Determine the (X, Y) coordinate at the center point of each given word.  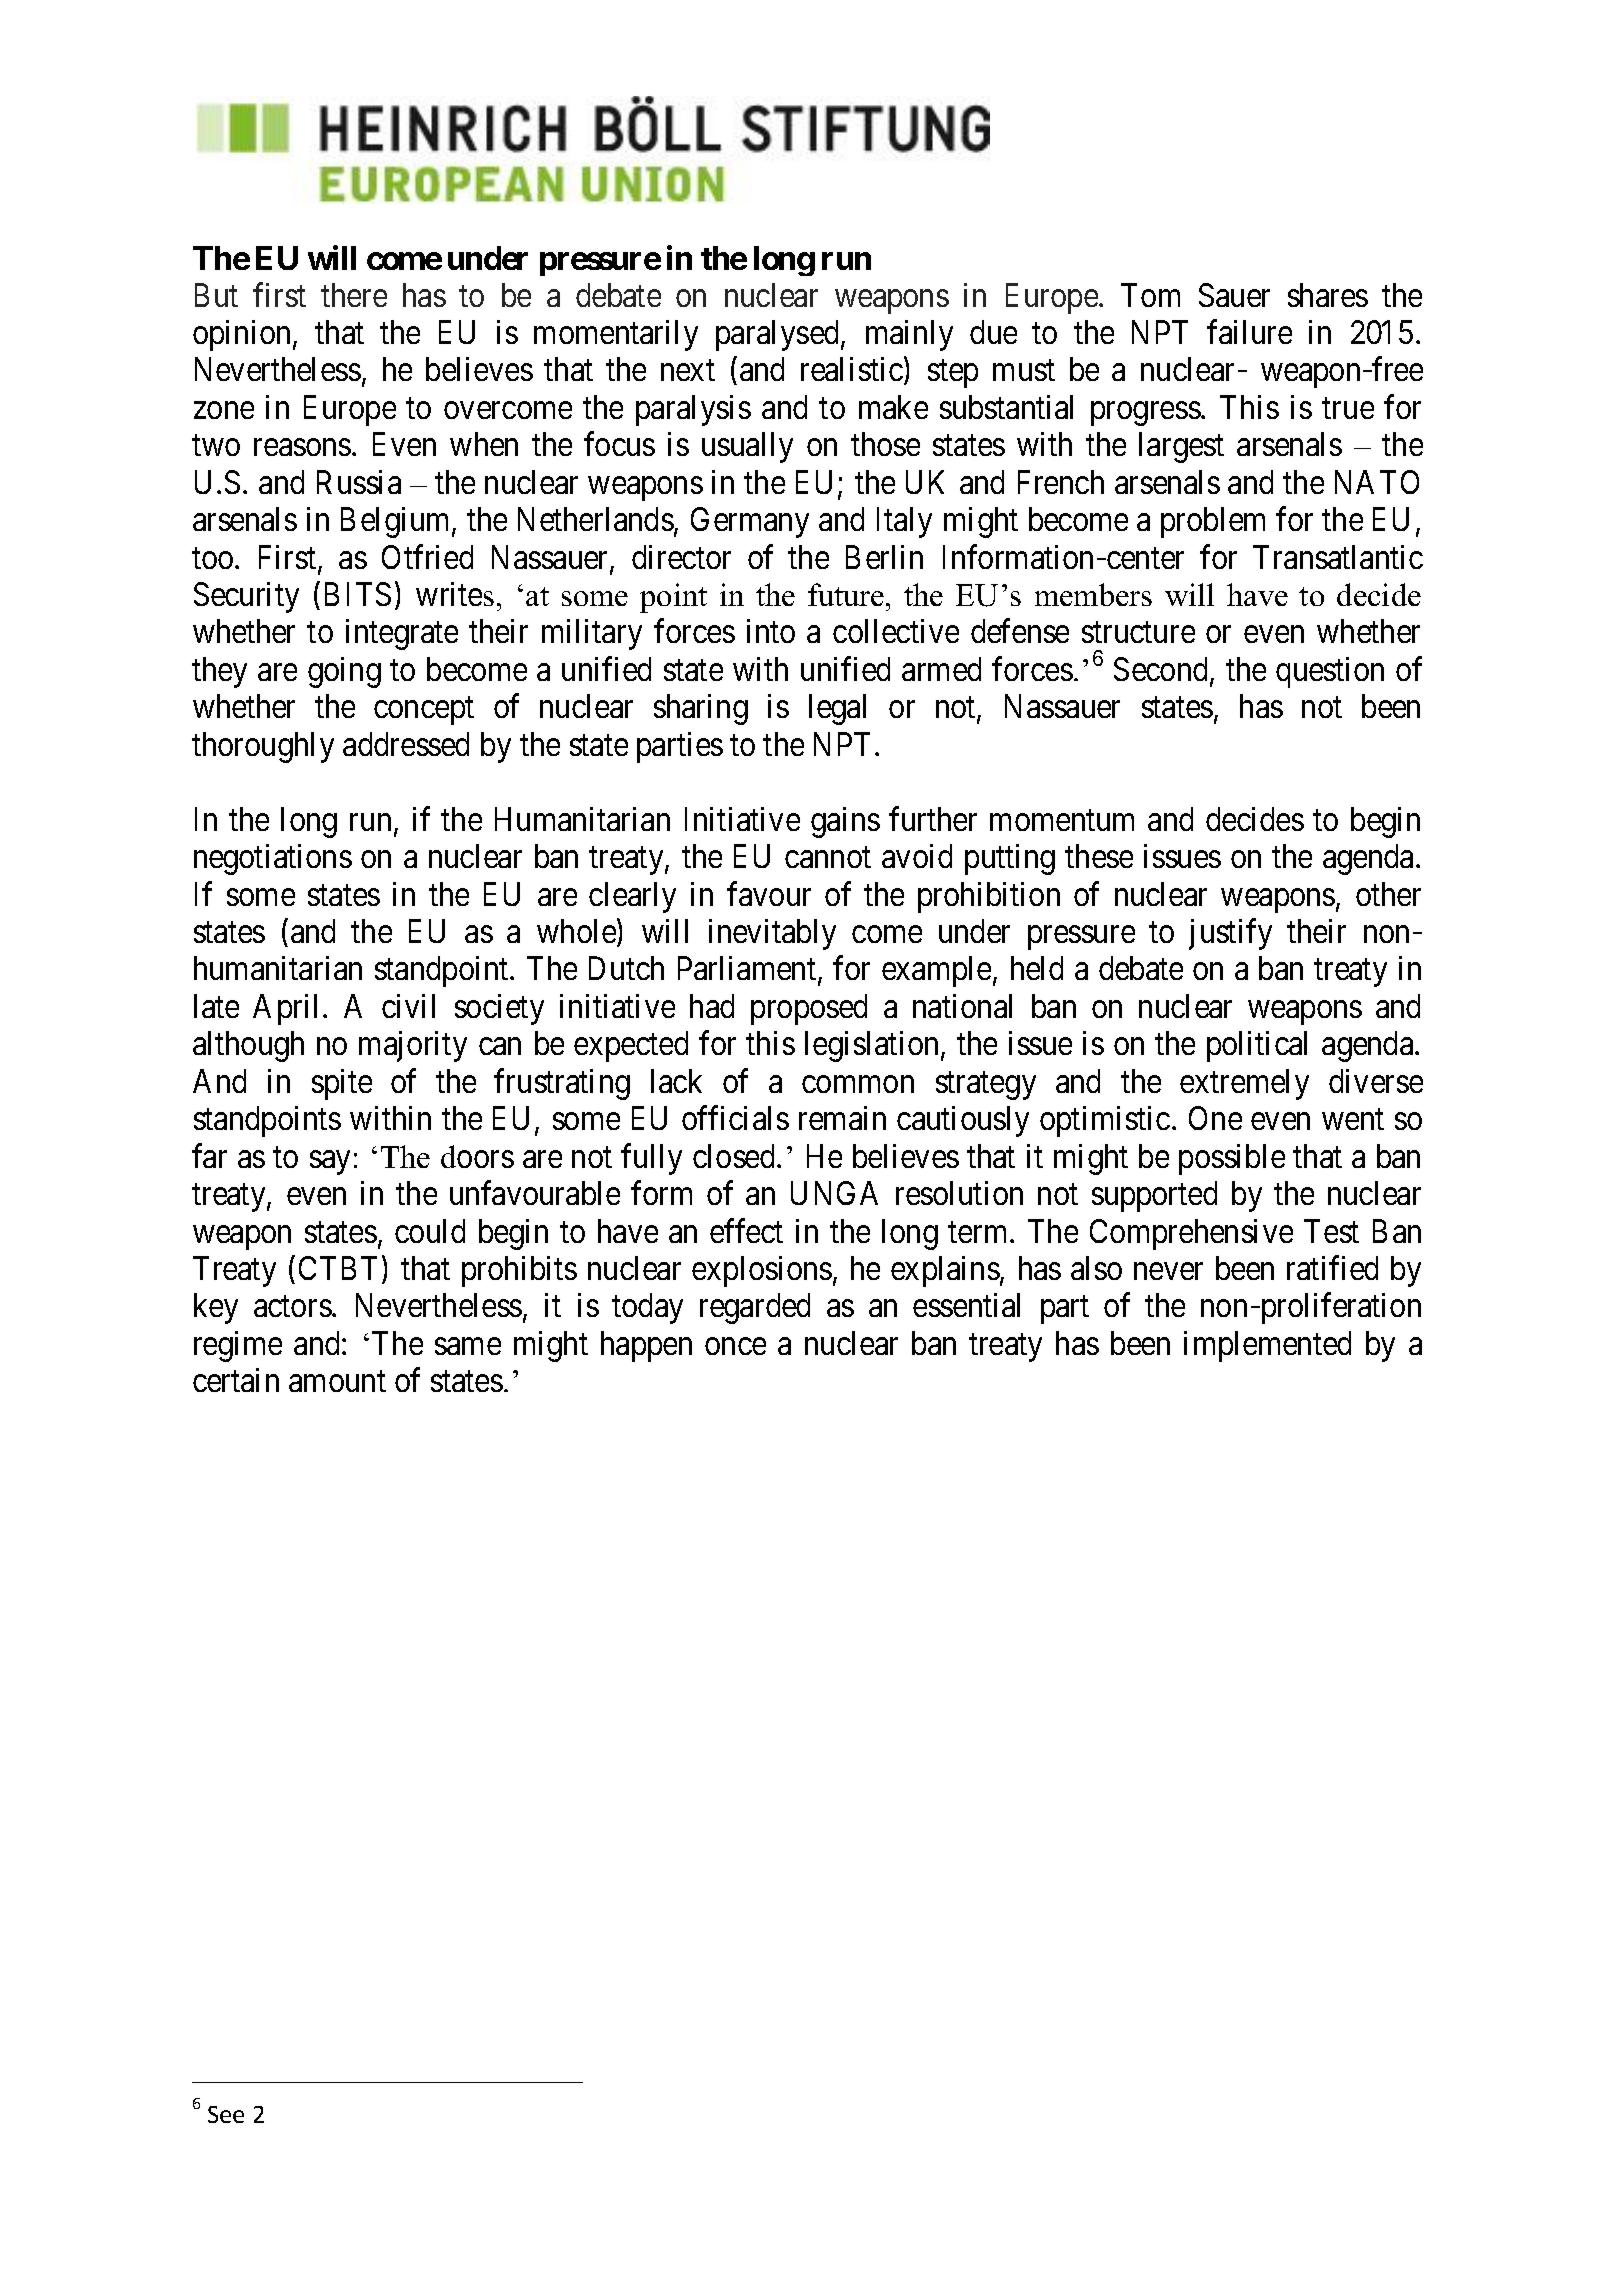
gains (845, 822)
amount (337, 1382)
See (226, 2114)
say (330, 1163)
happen (646, 1346)
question (1330, 672)
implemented (1267, 1346)
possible (1232, 1159)
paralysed (779, 335)
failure (1249, 332)
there (354, 295)
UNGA (834, 1193)
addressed (406, 744)
